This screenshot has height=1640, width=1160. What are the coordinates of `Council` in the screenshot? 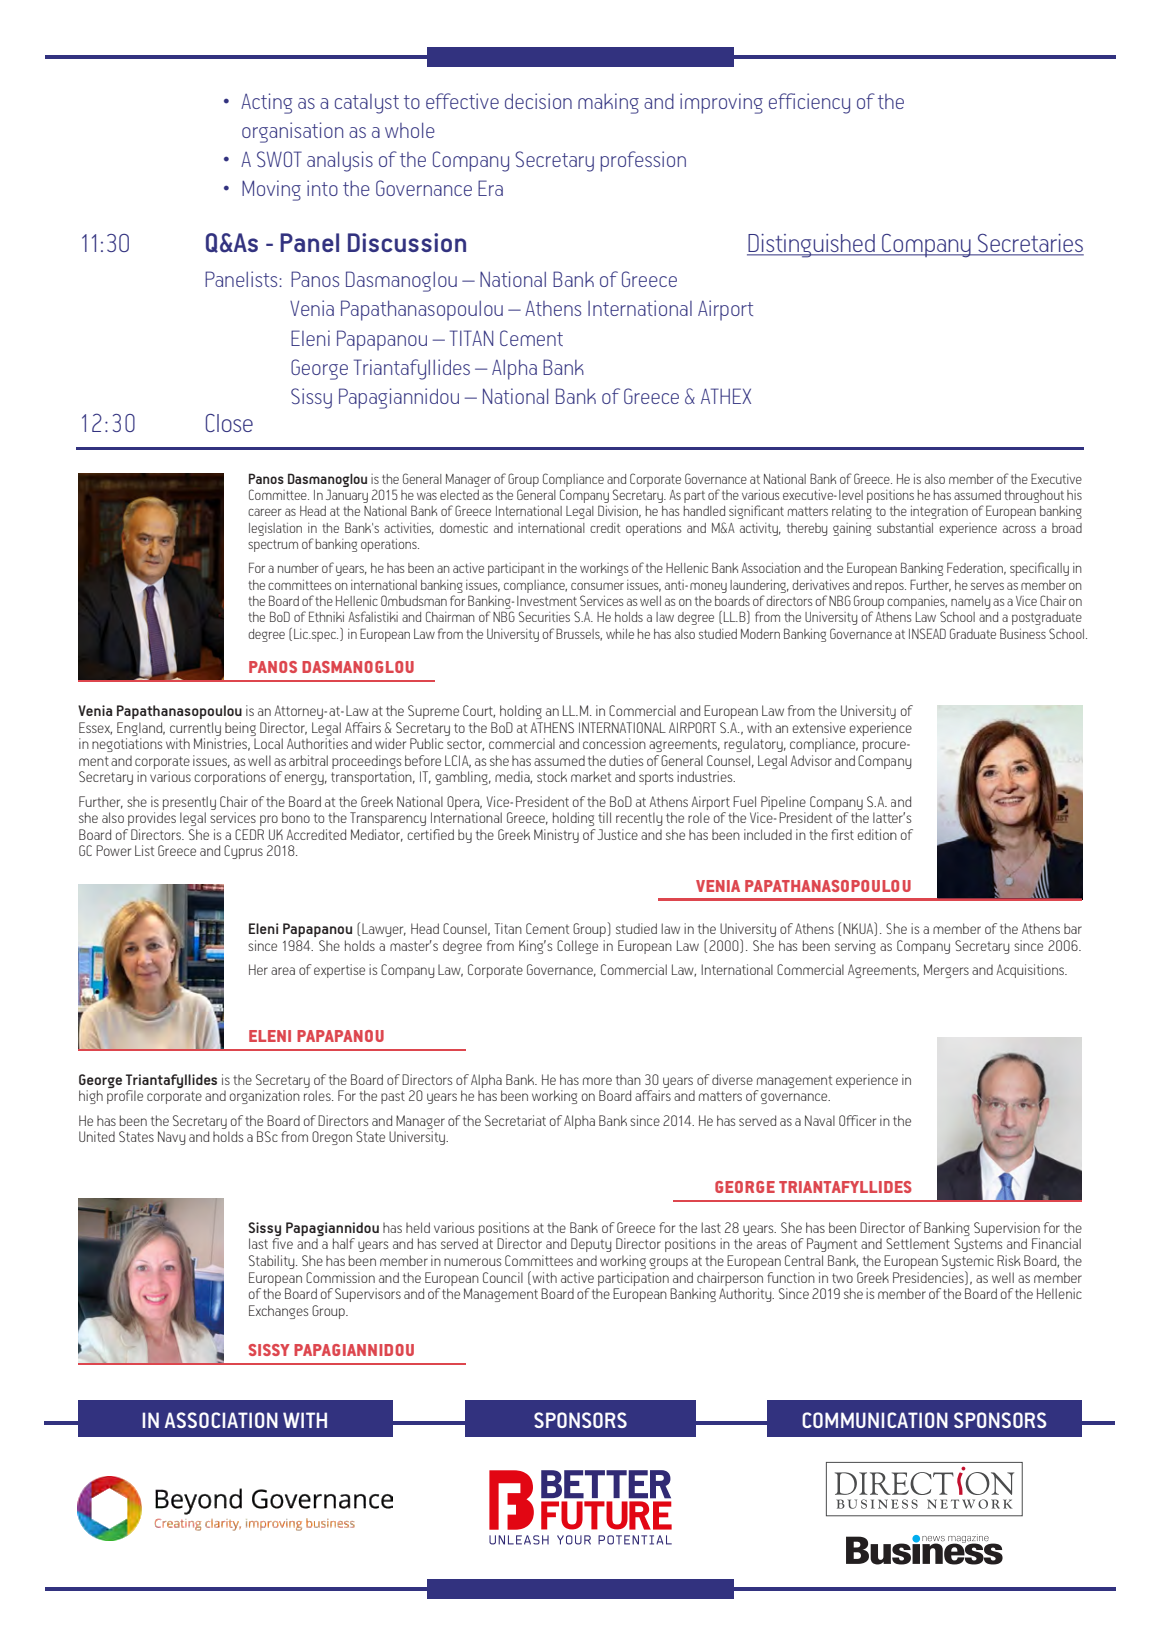 It's located at (503, 1277).
